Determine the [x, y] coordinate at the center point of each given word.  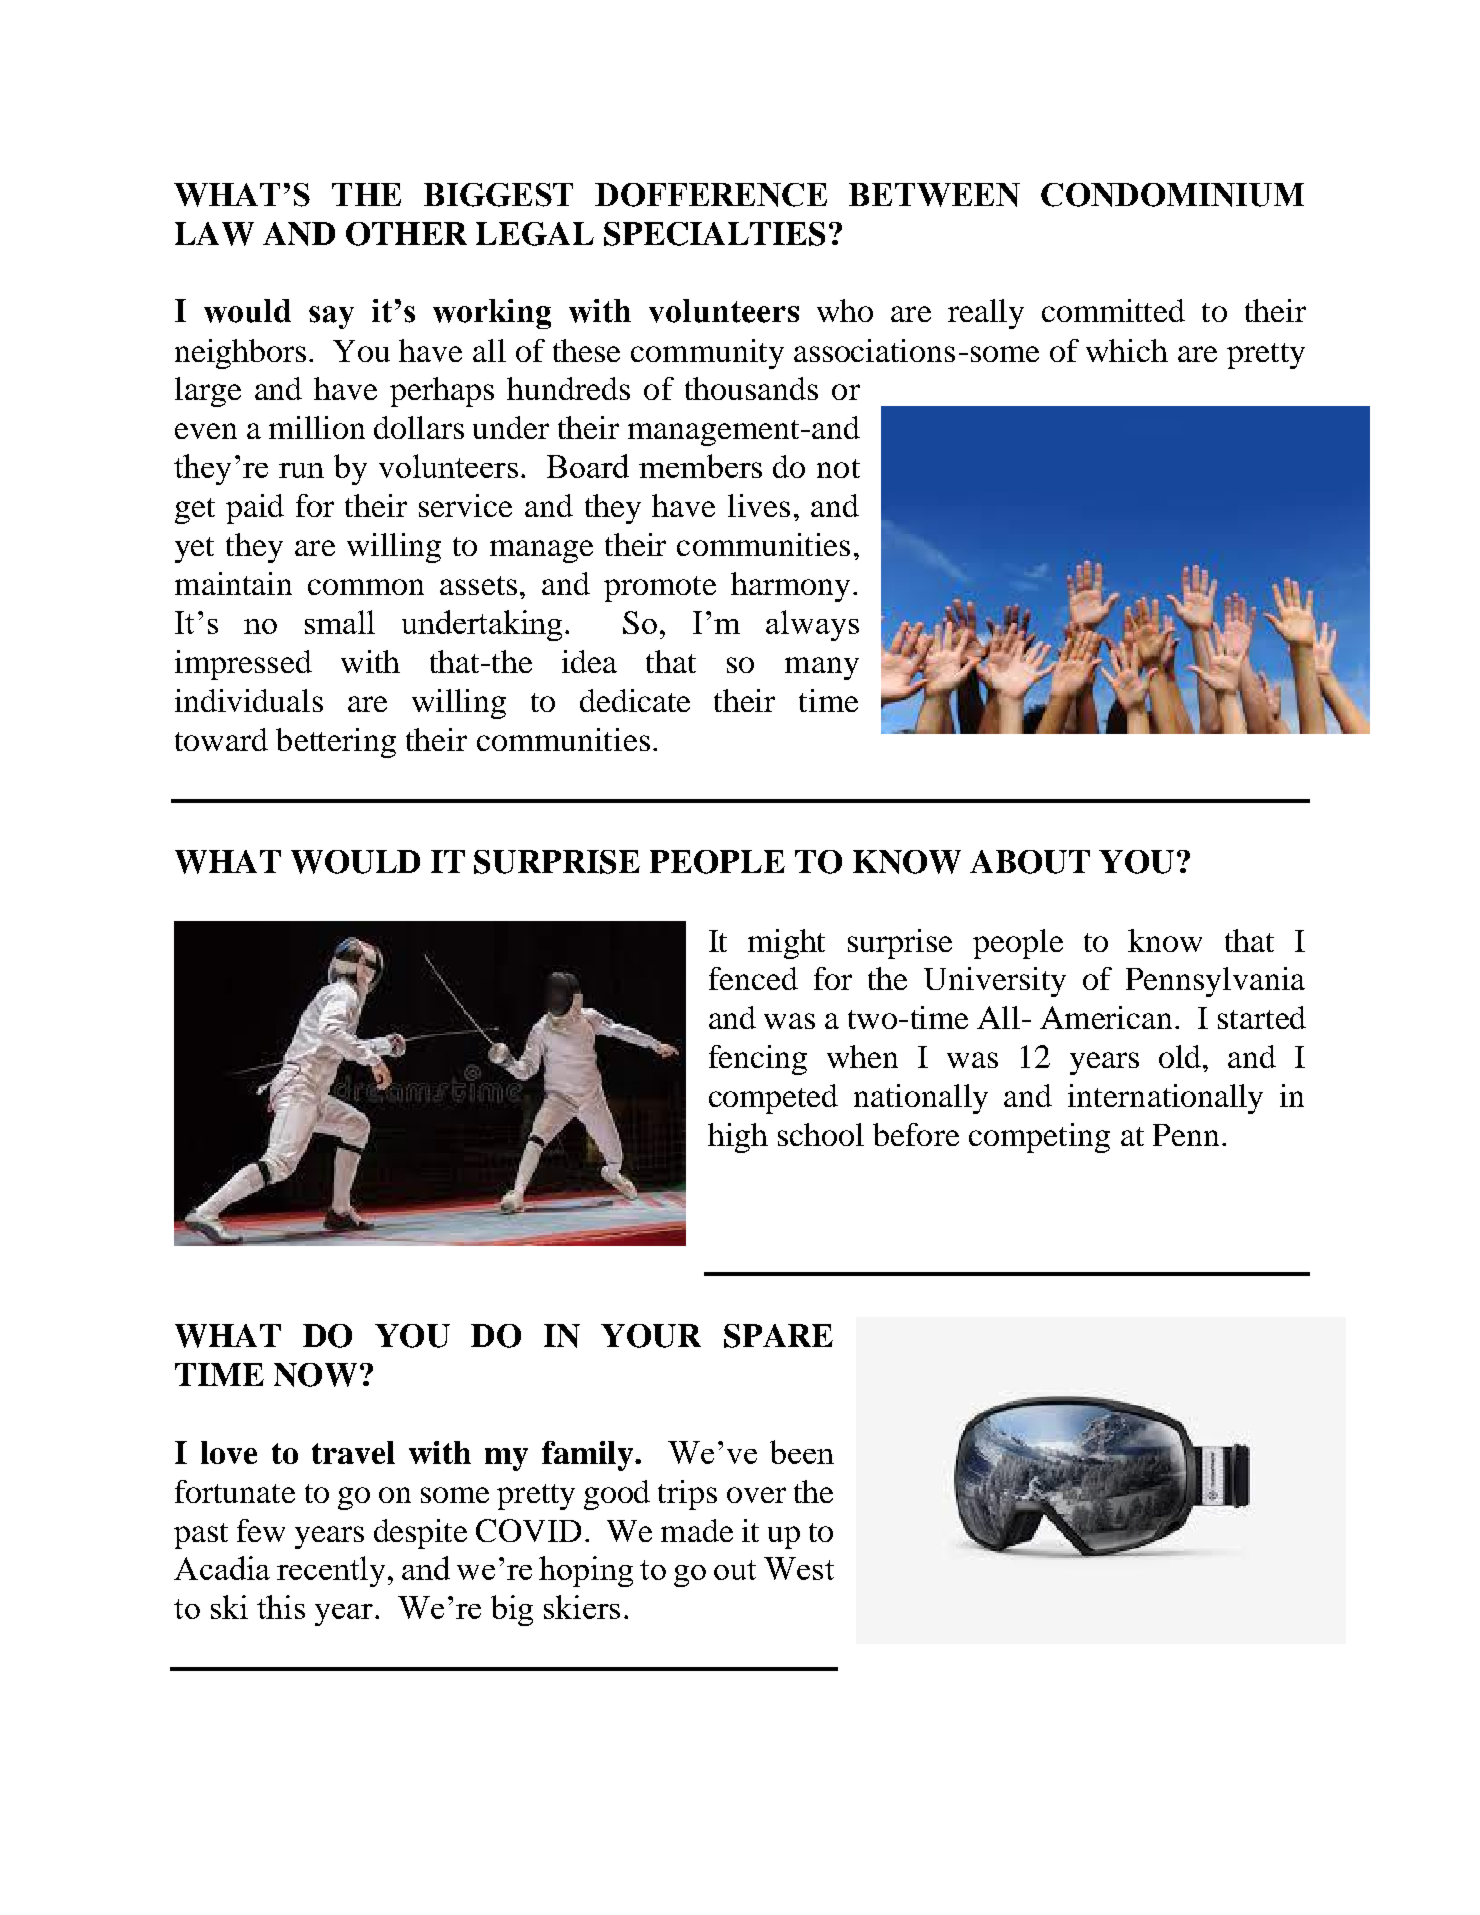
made [697, 1530]
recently [331, 1571]
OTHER [406, 234]
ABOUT [1030, 862]
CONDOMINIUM [1172, 195]
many [822, 668]
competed [773, 1099]
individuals [249, 700]
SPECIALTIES [714, 234]
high [738, 1138]
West [799, 1568]
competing [1039, 1138]
